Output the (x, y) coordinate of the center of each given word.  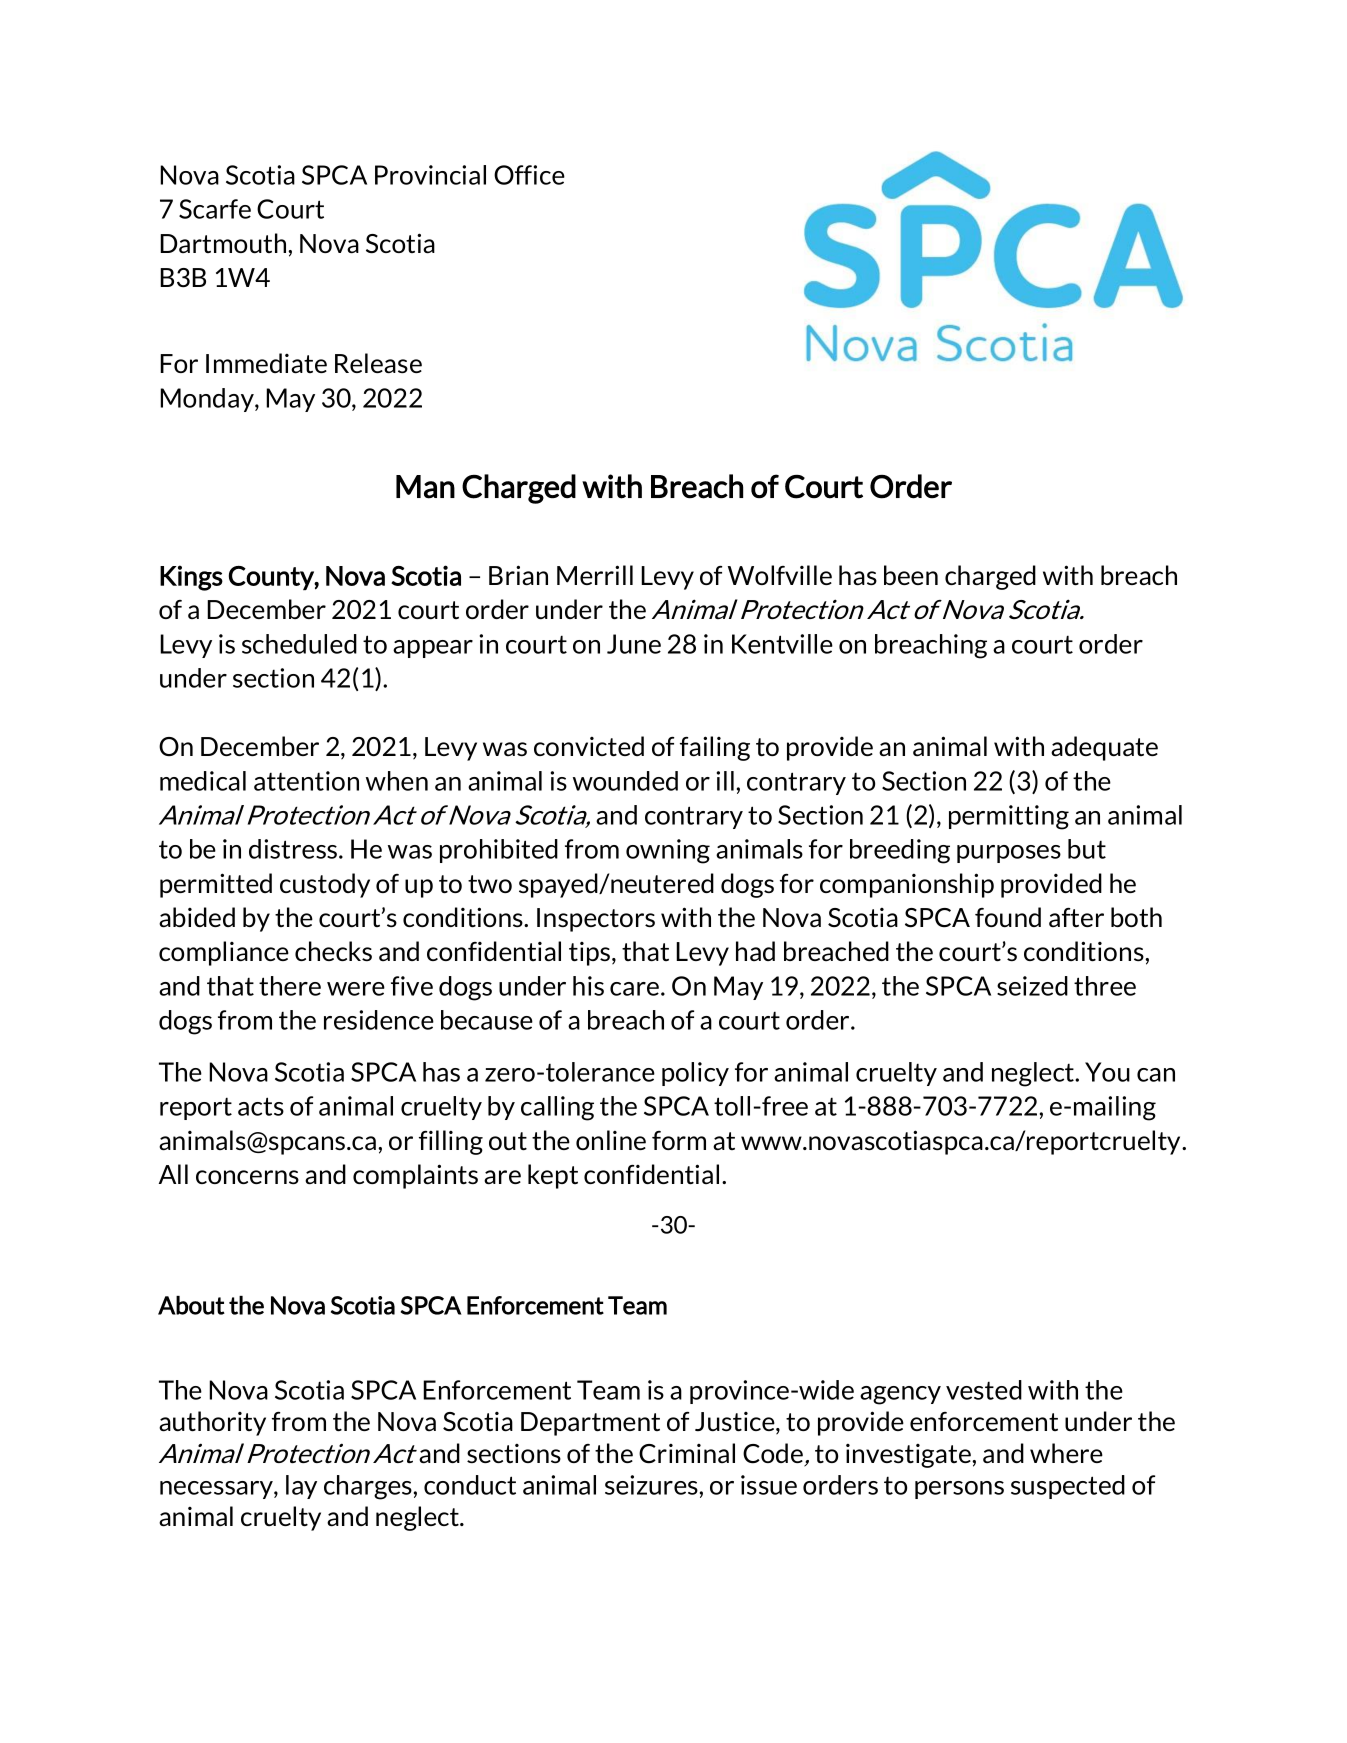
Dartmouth (224, 243)
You (1107, 1072)
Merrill (595, 575)
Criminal (687, 1453)
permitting (1009, 817)
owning (668, 851)
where (1066, 1453)
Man (425, 487)
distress (294, 849)
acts (261, 1106)
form (679, 1140)
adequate (1104, 748)
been (911, 575)
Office (529, 175)
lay (301, 1487)
